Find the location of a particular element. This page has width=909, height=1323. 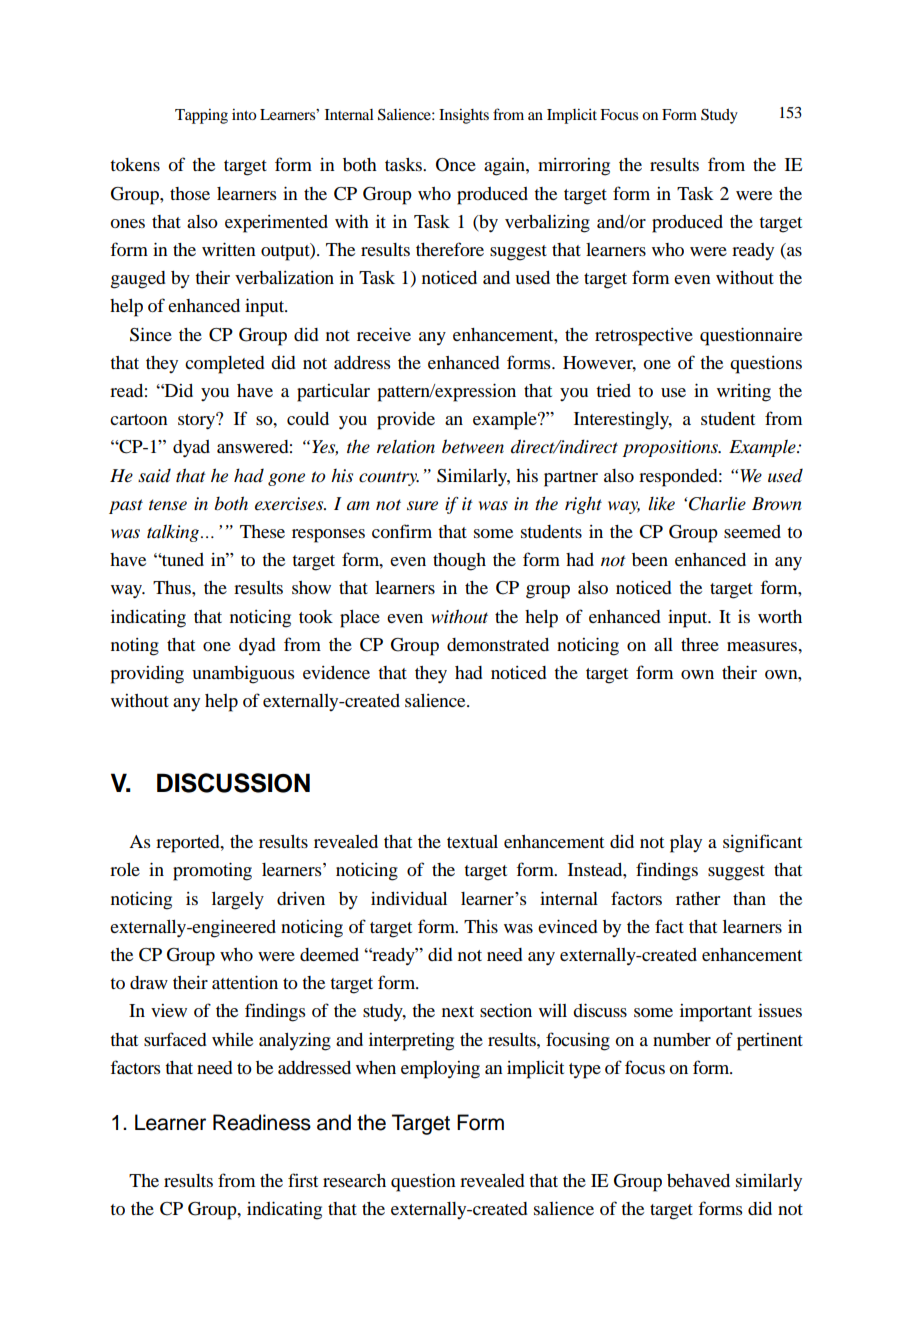

textual is located at coordinates (472, 841).
